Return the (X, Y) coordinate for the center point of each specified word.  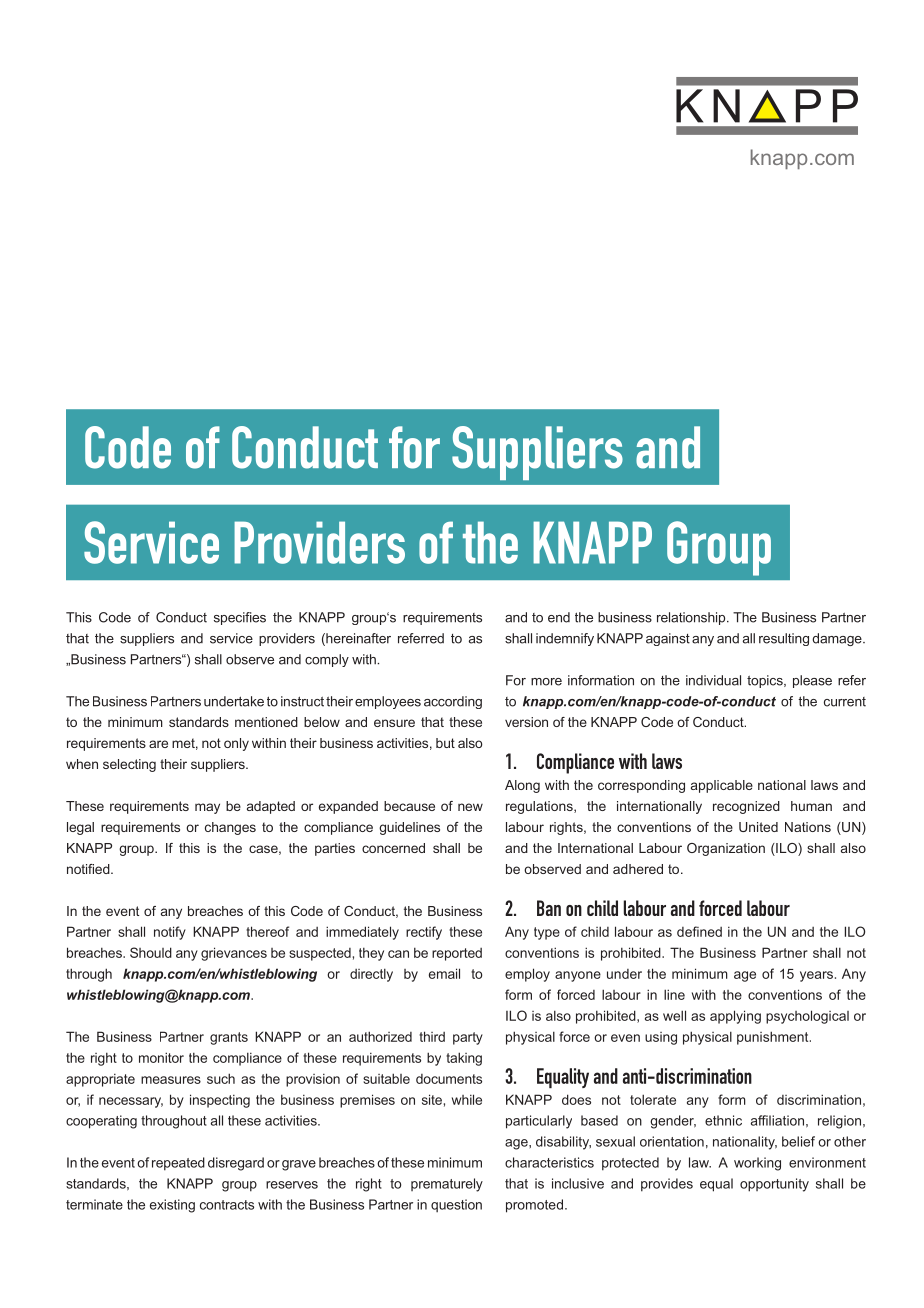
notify (170, 933)
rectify (424, 933)
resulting (784, 639)
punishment (774, 1038)
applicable (722, 786)
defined (699, 931)
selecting (129, 765)
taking (464, 1059)
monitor (161, 1057)
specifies (240, 618)
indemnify (565, 639)
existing (172, 1206)
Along (522, 786)
